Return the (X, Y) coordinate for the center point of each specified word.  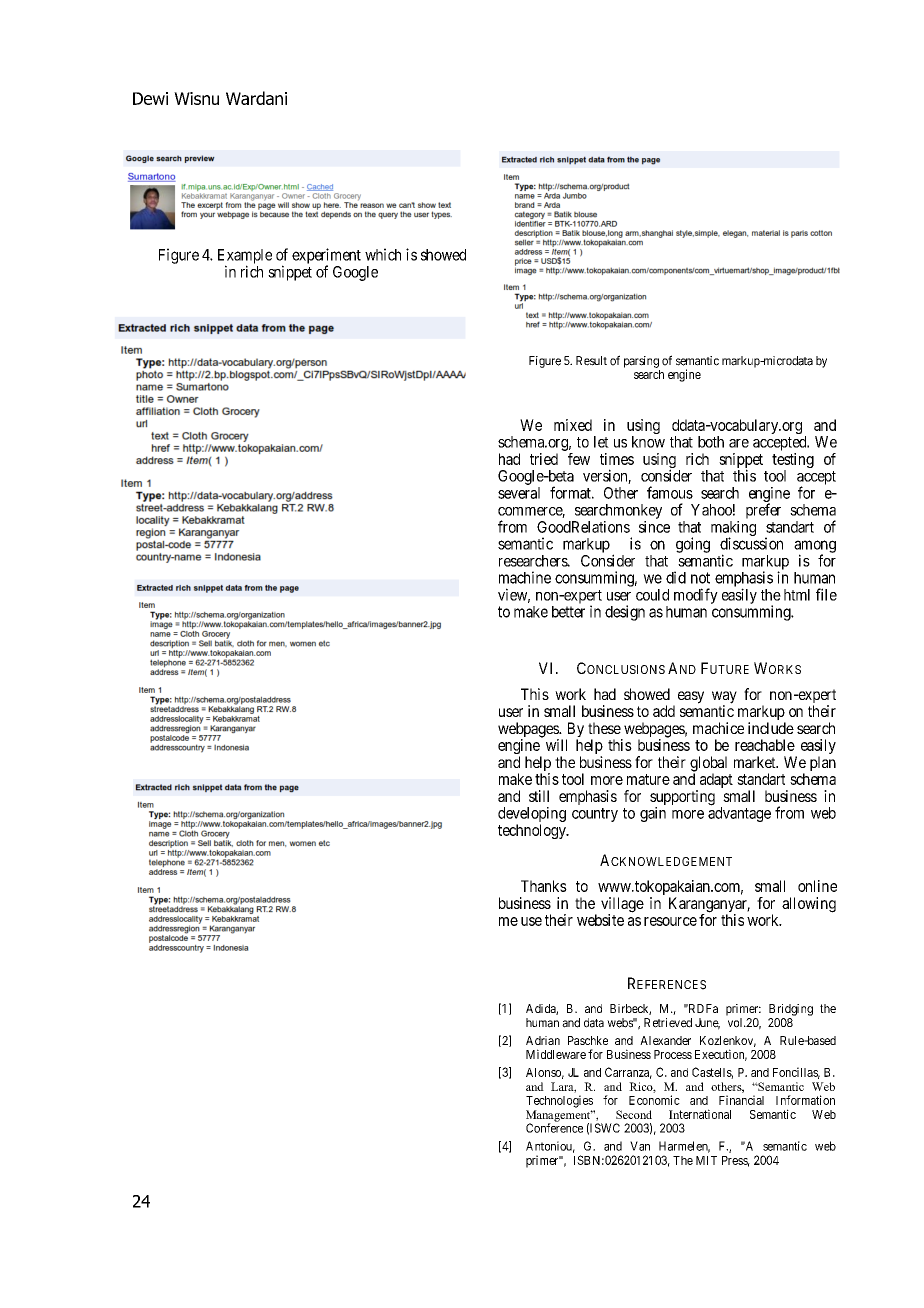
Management (559, 1117)
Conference (554, 1128)
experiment (326, 257)
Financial (741, 1100)
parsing (641, 362)
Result (591, 361)
